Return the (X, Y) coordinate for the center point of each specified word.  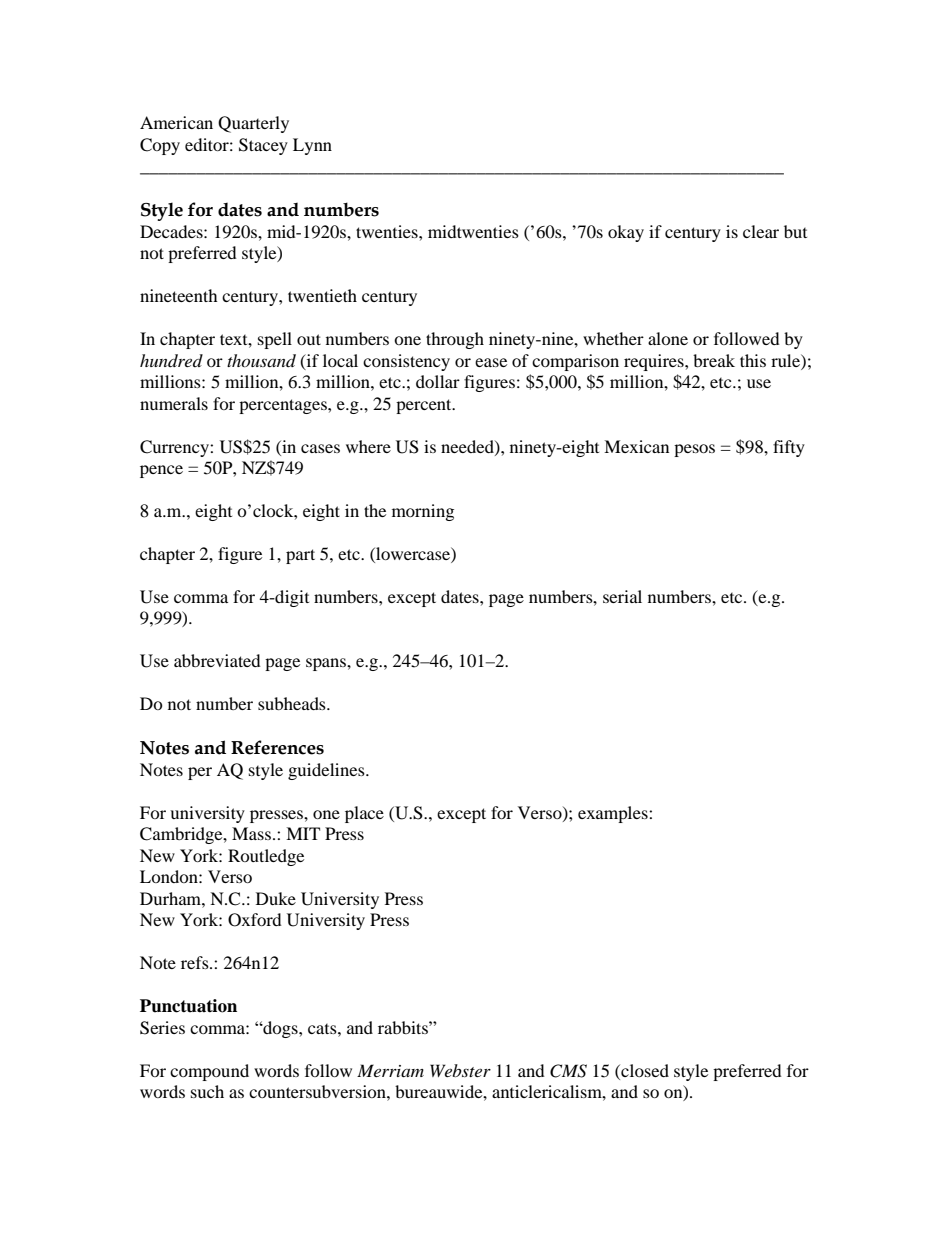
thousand (261, 360)
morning (423, 512)
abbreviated (217, 660)
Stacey (263, 146)
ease (491, 362)
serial (622, 596)
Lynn (312, 146)
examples (614, 814)
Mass (251, 833)
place (364, 814)
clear (761, 231)
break (714, 360)
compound (209, 1072)
